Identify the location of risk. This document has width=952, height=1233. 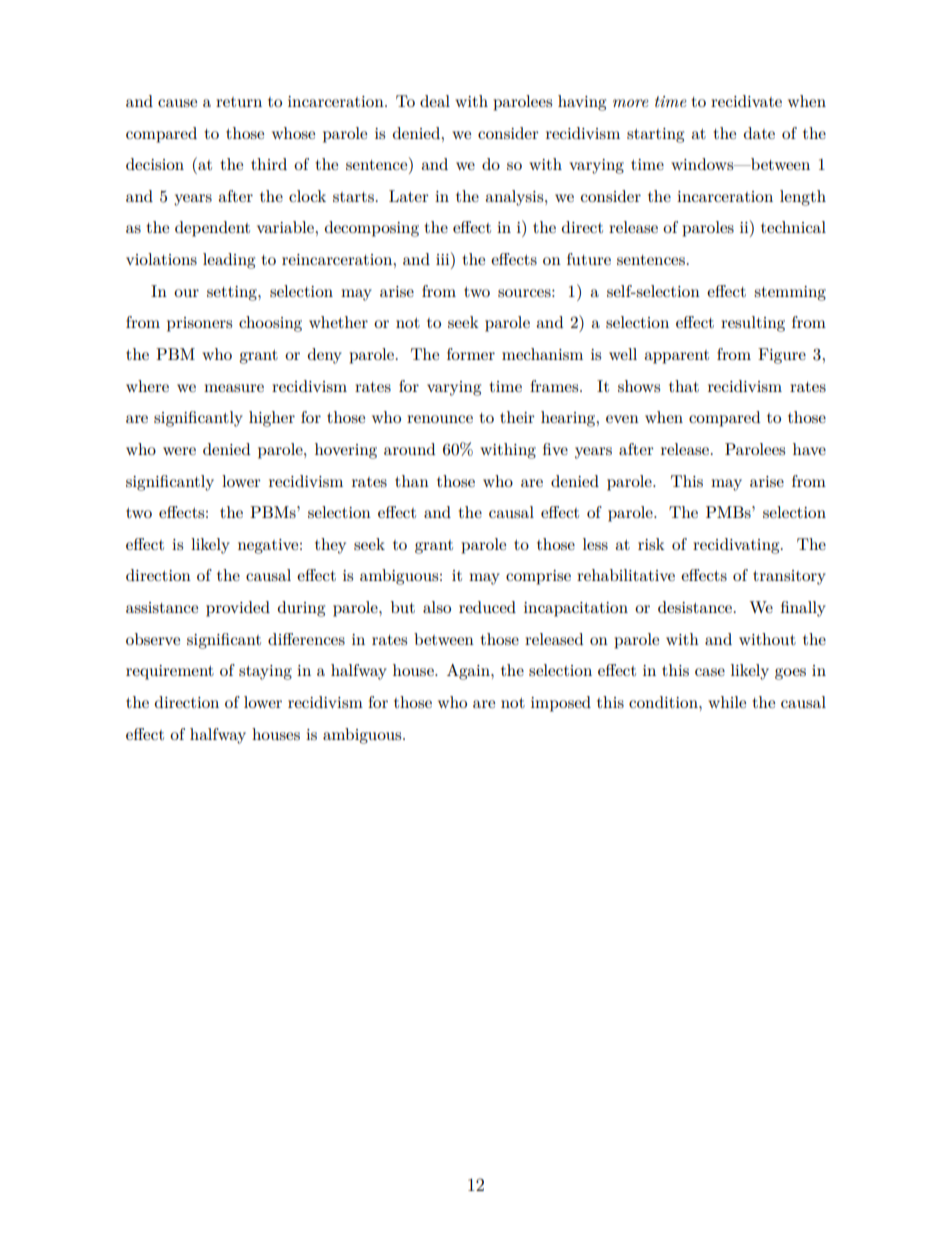
(651, 544).
